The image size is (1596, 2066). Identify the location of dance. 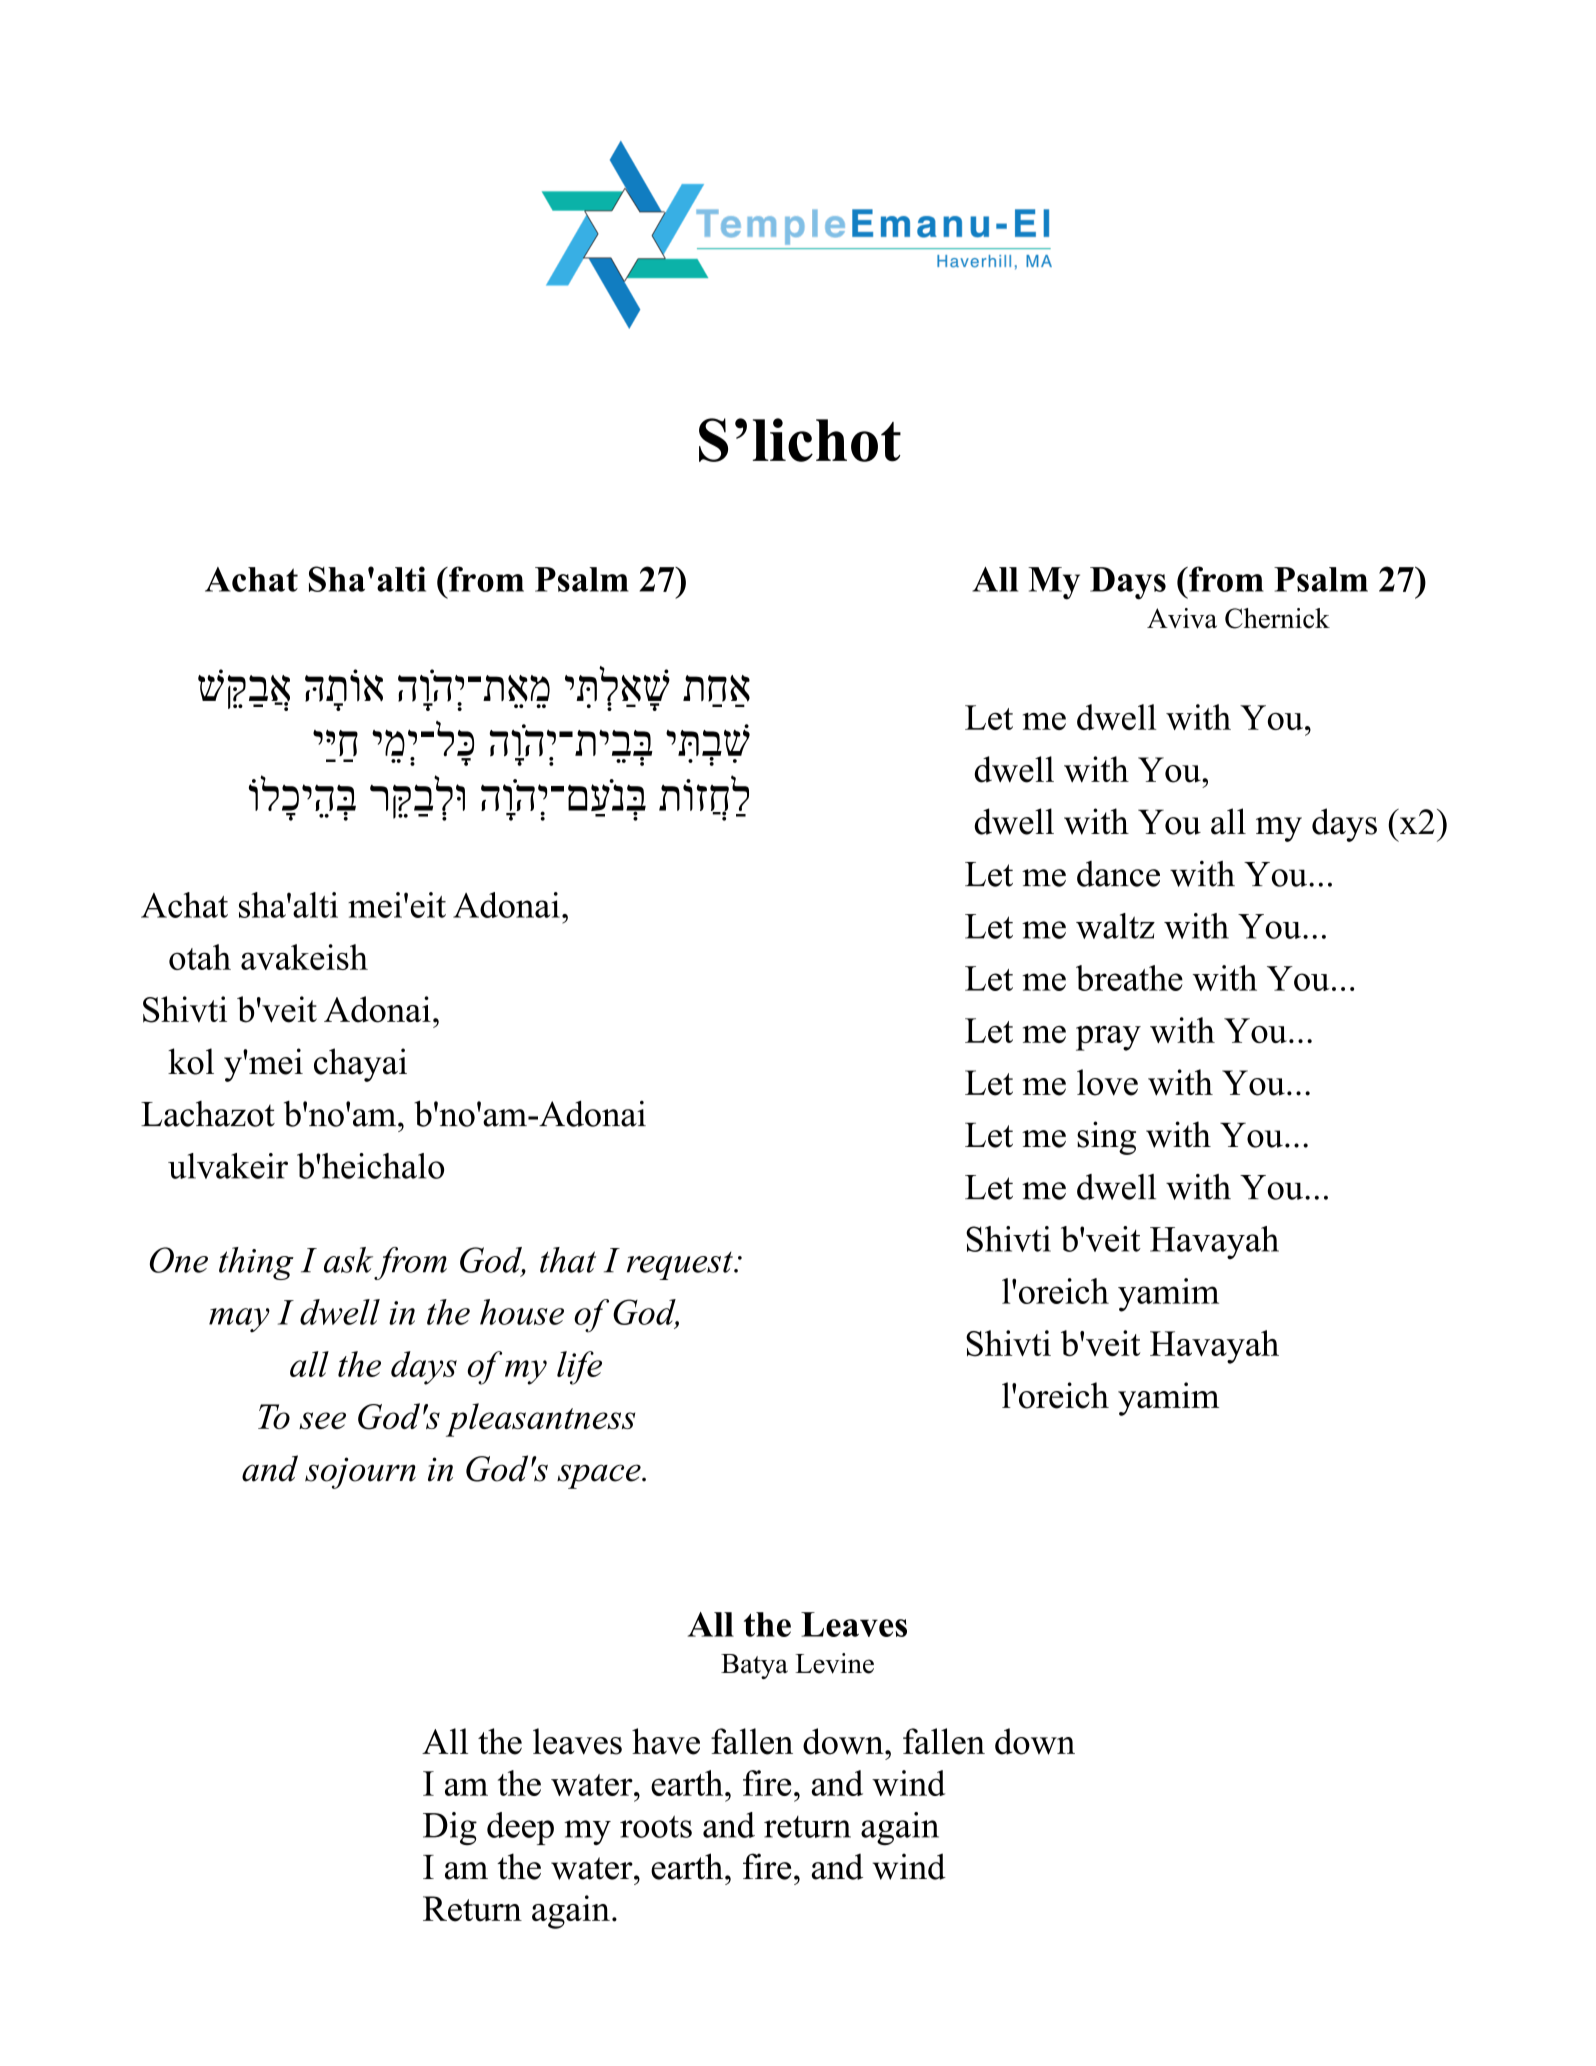
(1118, 874).
